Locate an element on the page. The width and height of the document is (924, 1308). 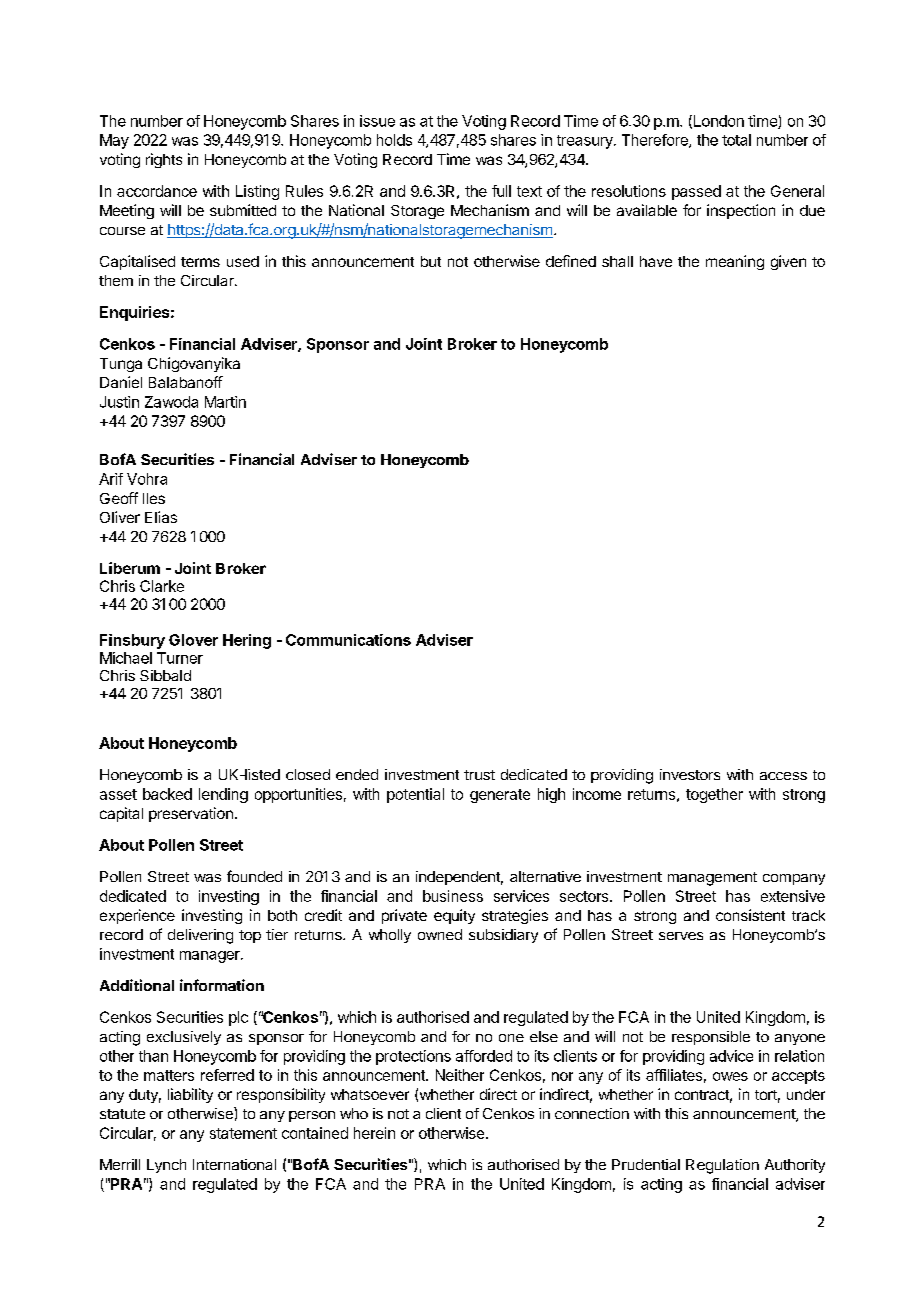
rights is located at coordinates (164, 160).
